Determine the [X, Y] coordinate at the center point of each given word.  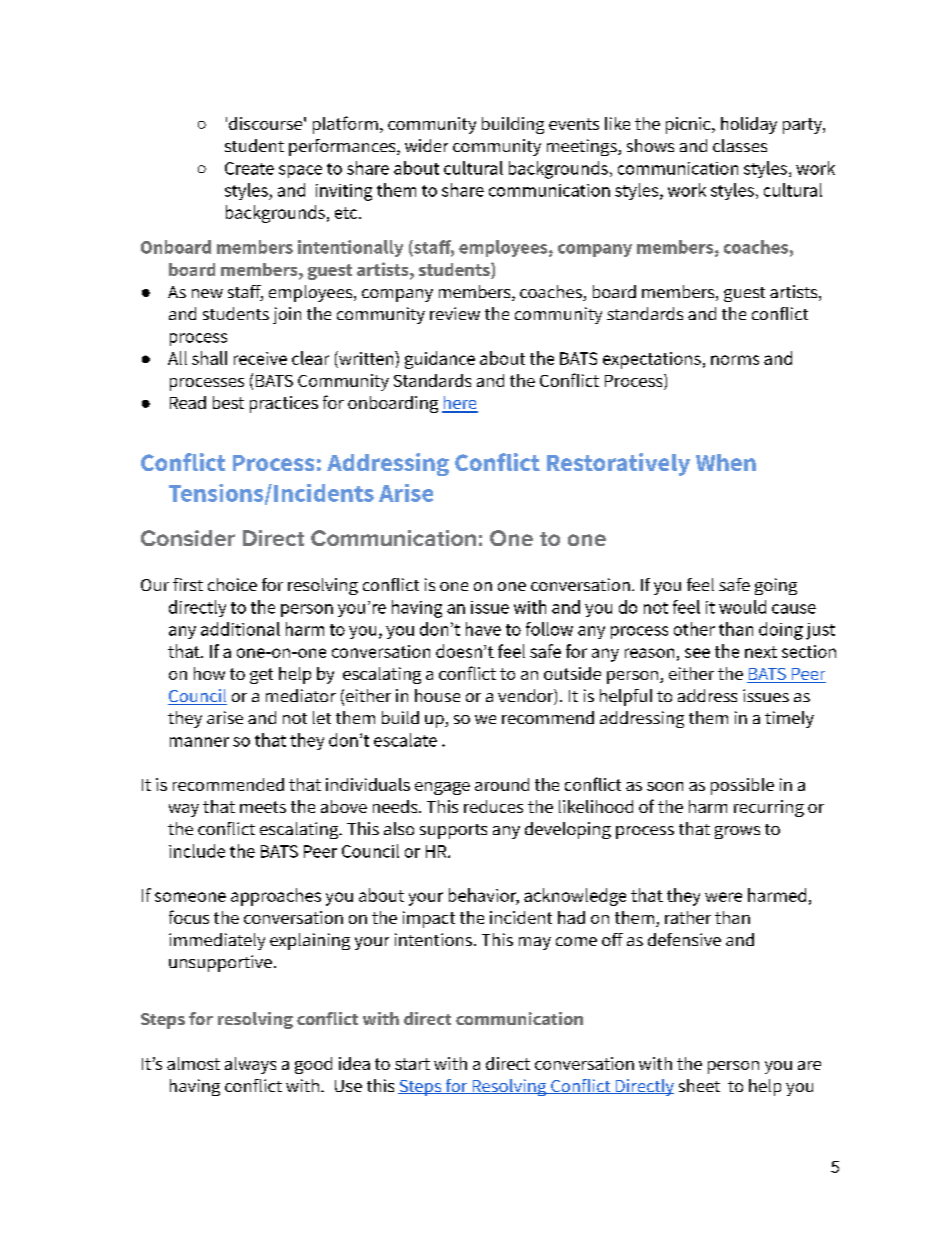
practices [284, 404]
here [460, 404]
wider [426, 145]
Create [249, 168]
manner [199, 742]
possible [742, 786]
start [412, 1064]
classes [740, 145]
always [250, 1065]
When [726, 462]
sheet [699, 1085]
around [502, 784]
